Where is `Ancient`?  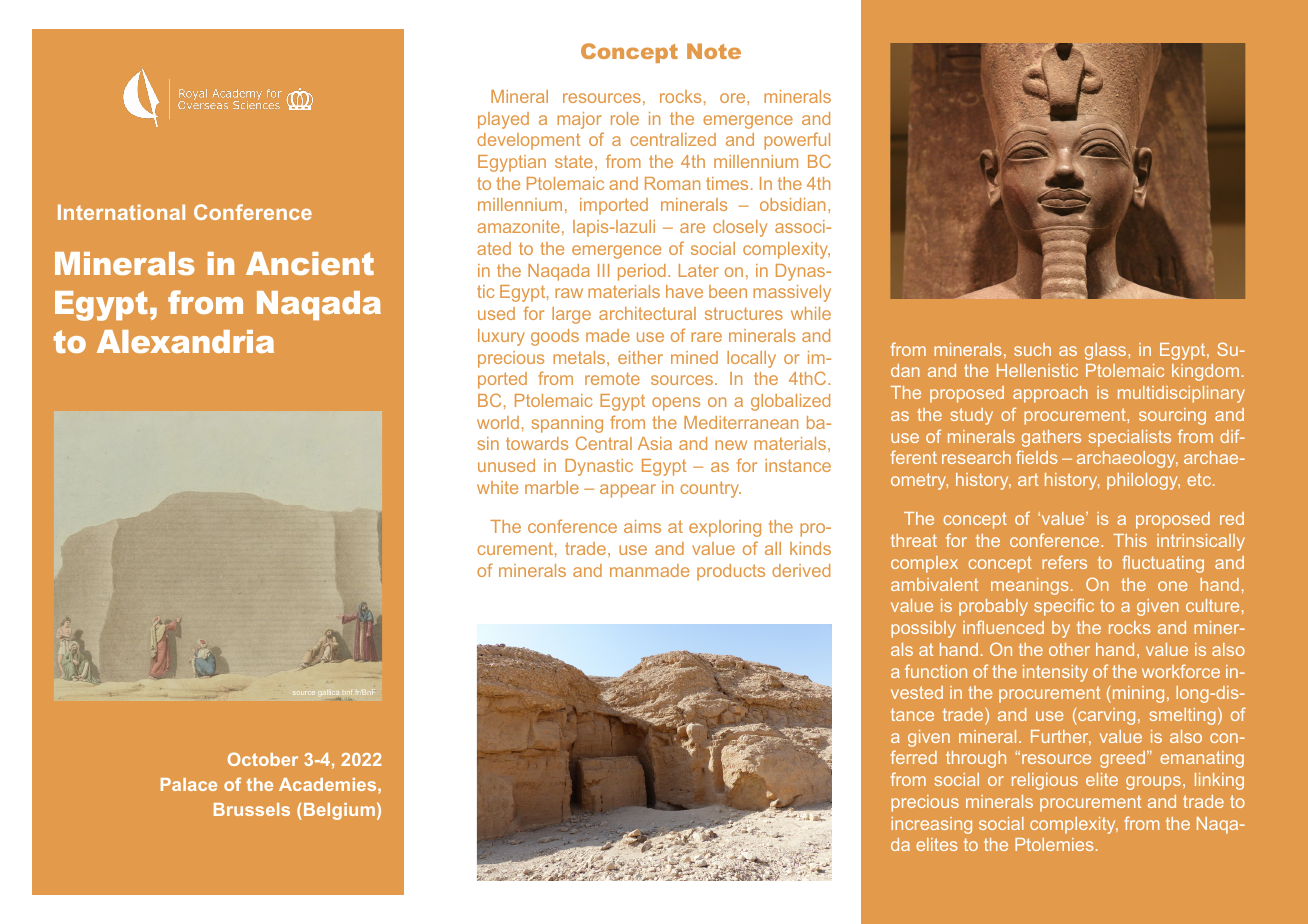 Ancient is located at coordinates (310, 263).
